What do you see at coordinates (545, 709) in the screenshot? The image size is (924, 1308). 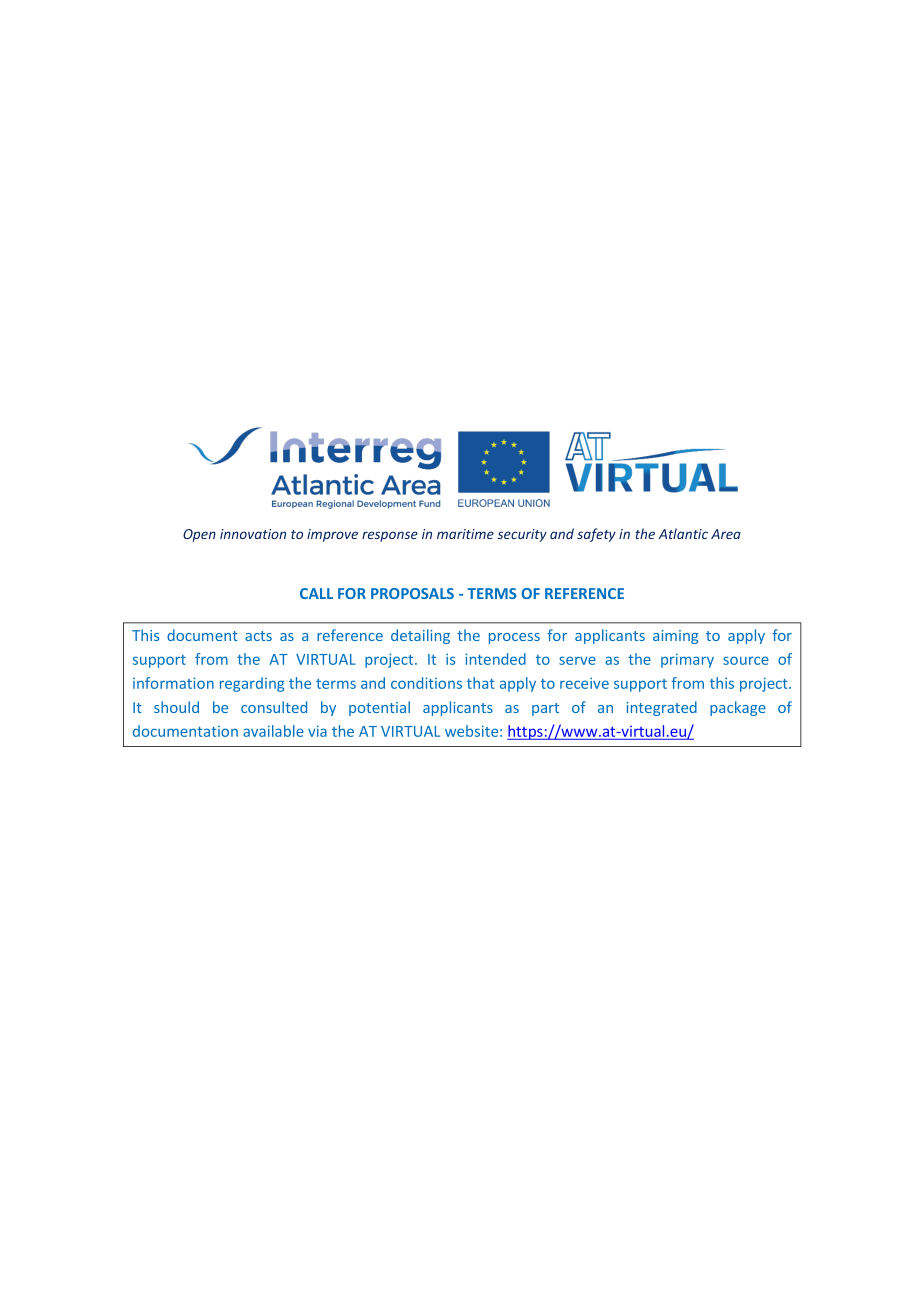 I see `part` at bounding box center [545, 709].
